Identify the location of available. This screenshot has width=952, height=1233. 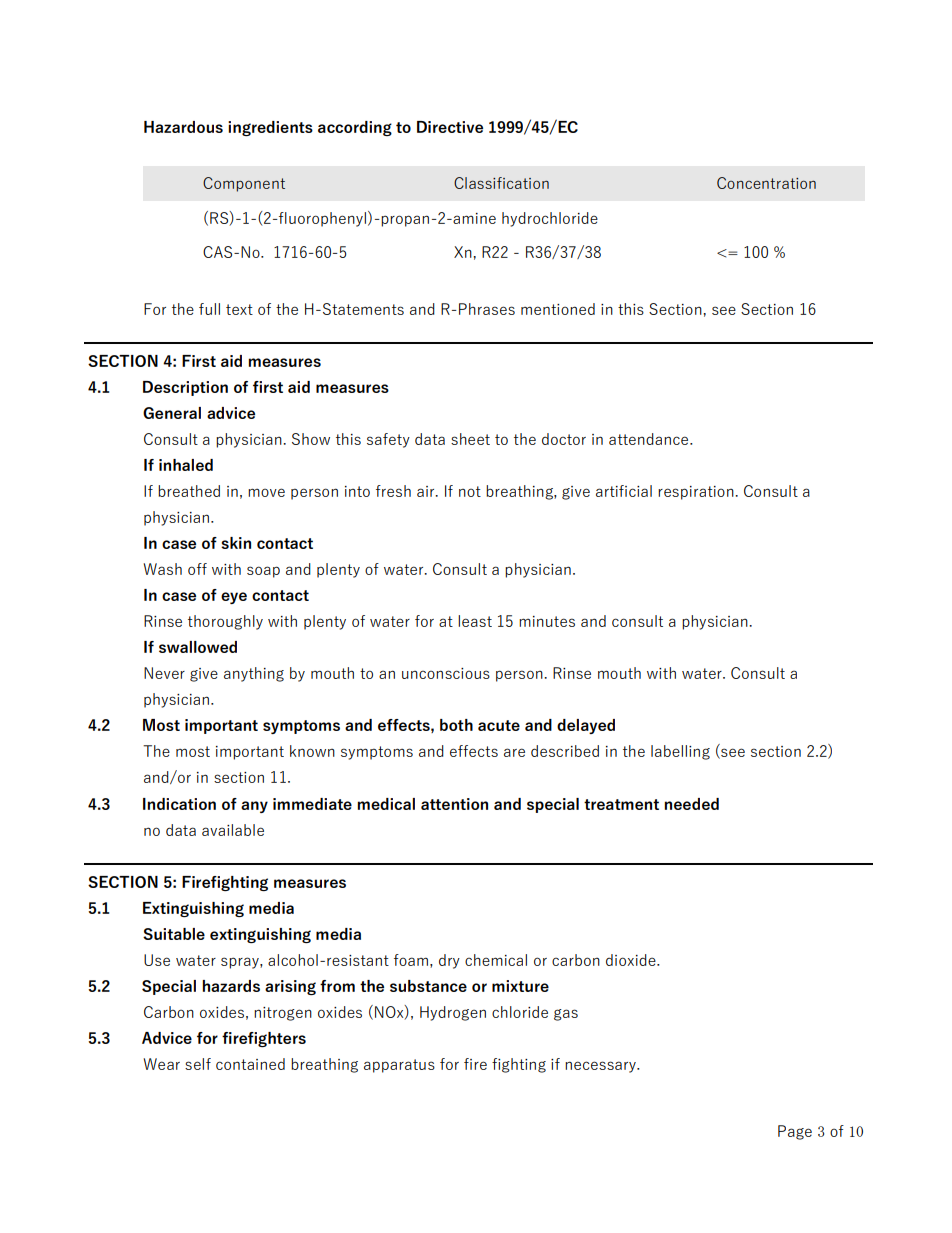
(233, 830).
